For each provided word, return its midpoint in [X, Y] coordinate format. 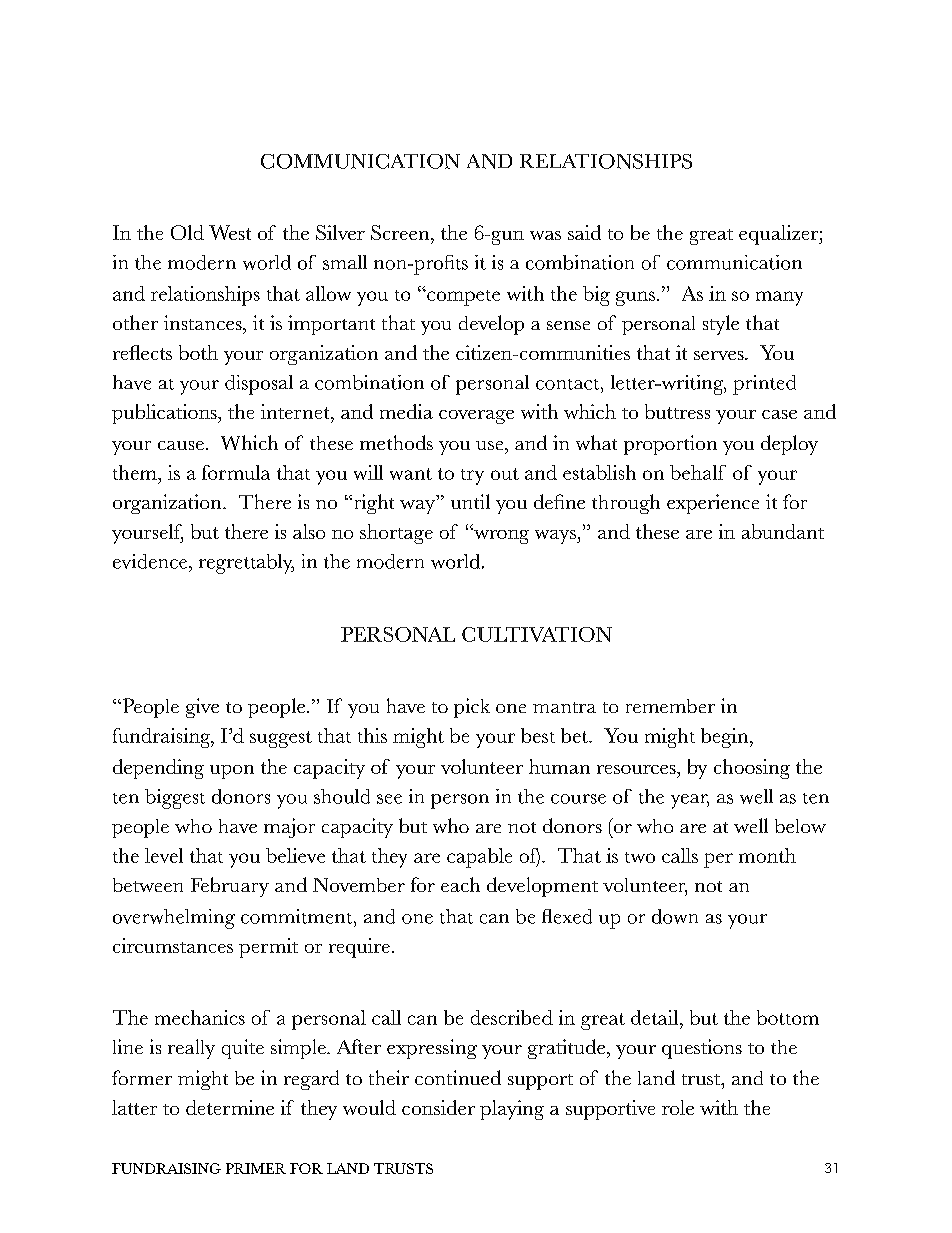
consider [438, 1107]
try [472, 477]
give [202, 708]
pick [472, 708]
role [678, 1107]
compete [462, 298]
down [675, 916]
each [460, 884]
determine [230, 1107]
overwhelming [174, 919]
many [779, 298]
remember [670, 706]
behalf [698, 472]
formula [236, 472]
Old [187, 232]
